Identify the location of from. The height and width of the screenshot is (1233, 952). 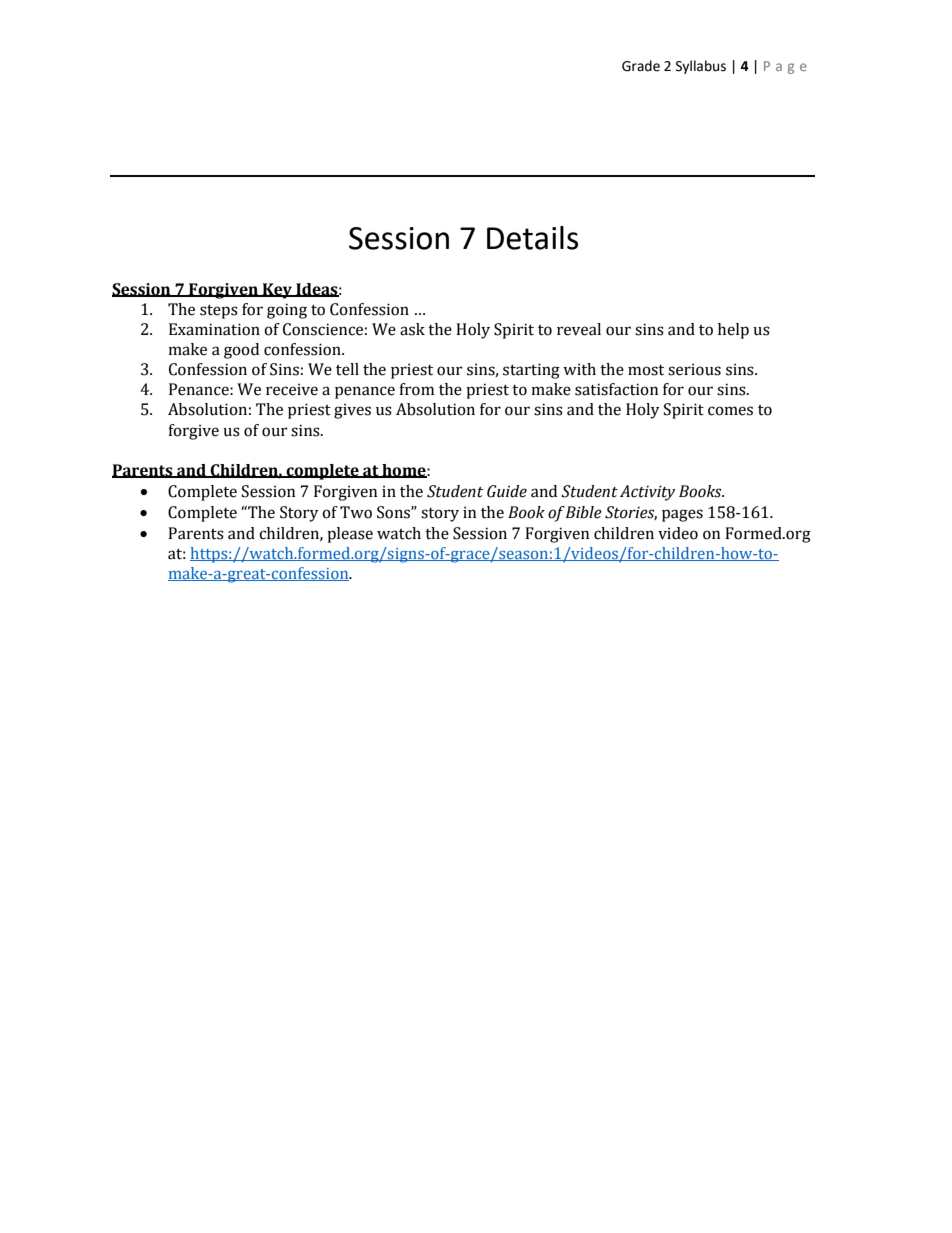
(416, 389).
